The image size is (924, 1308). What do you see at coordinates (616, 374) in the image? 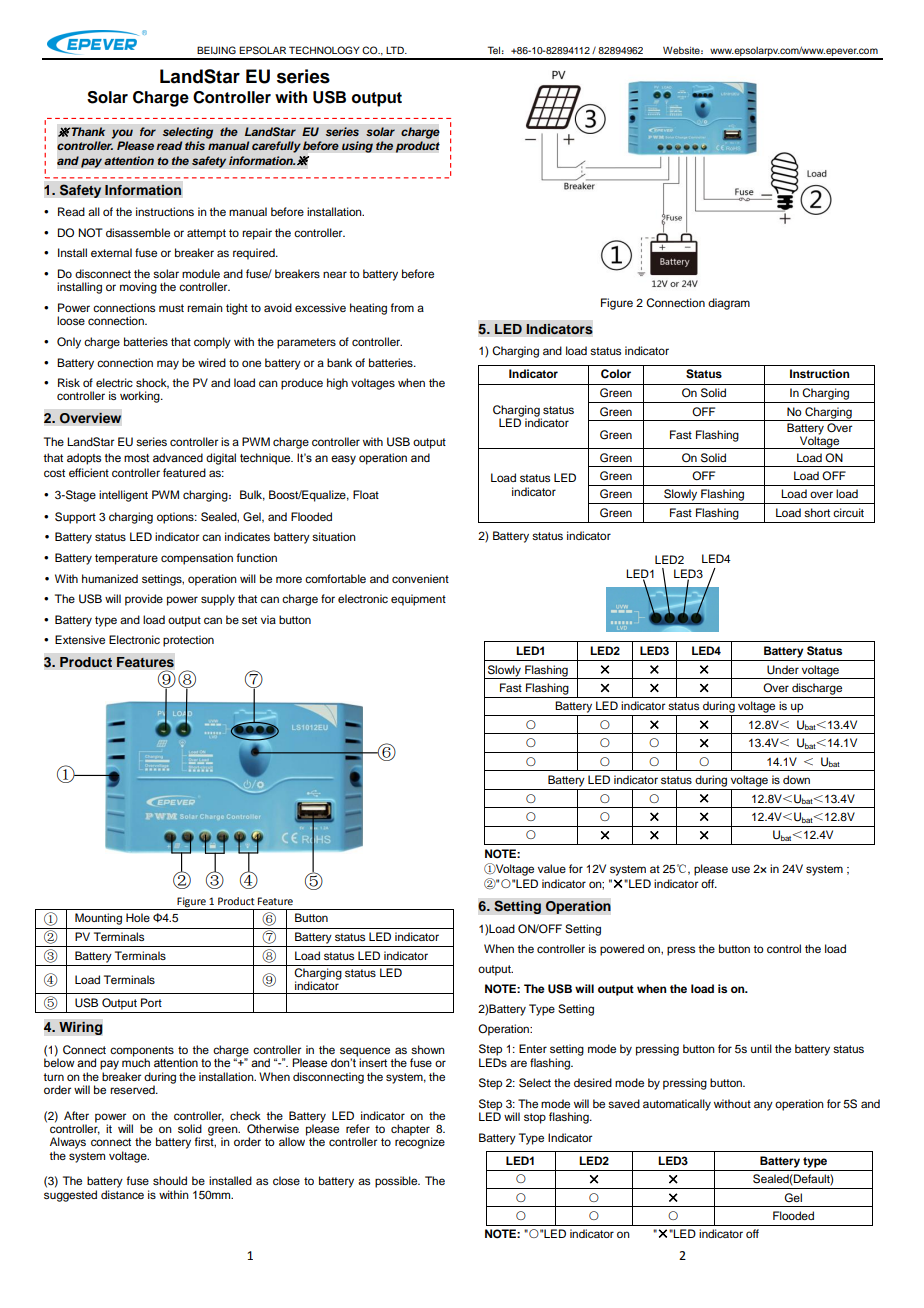
I see `Color` at bounding box center [616, 374].
